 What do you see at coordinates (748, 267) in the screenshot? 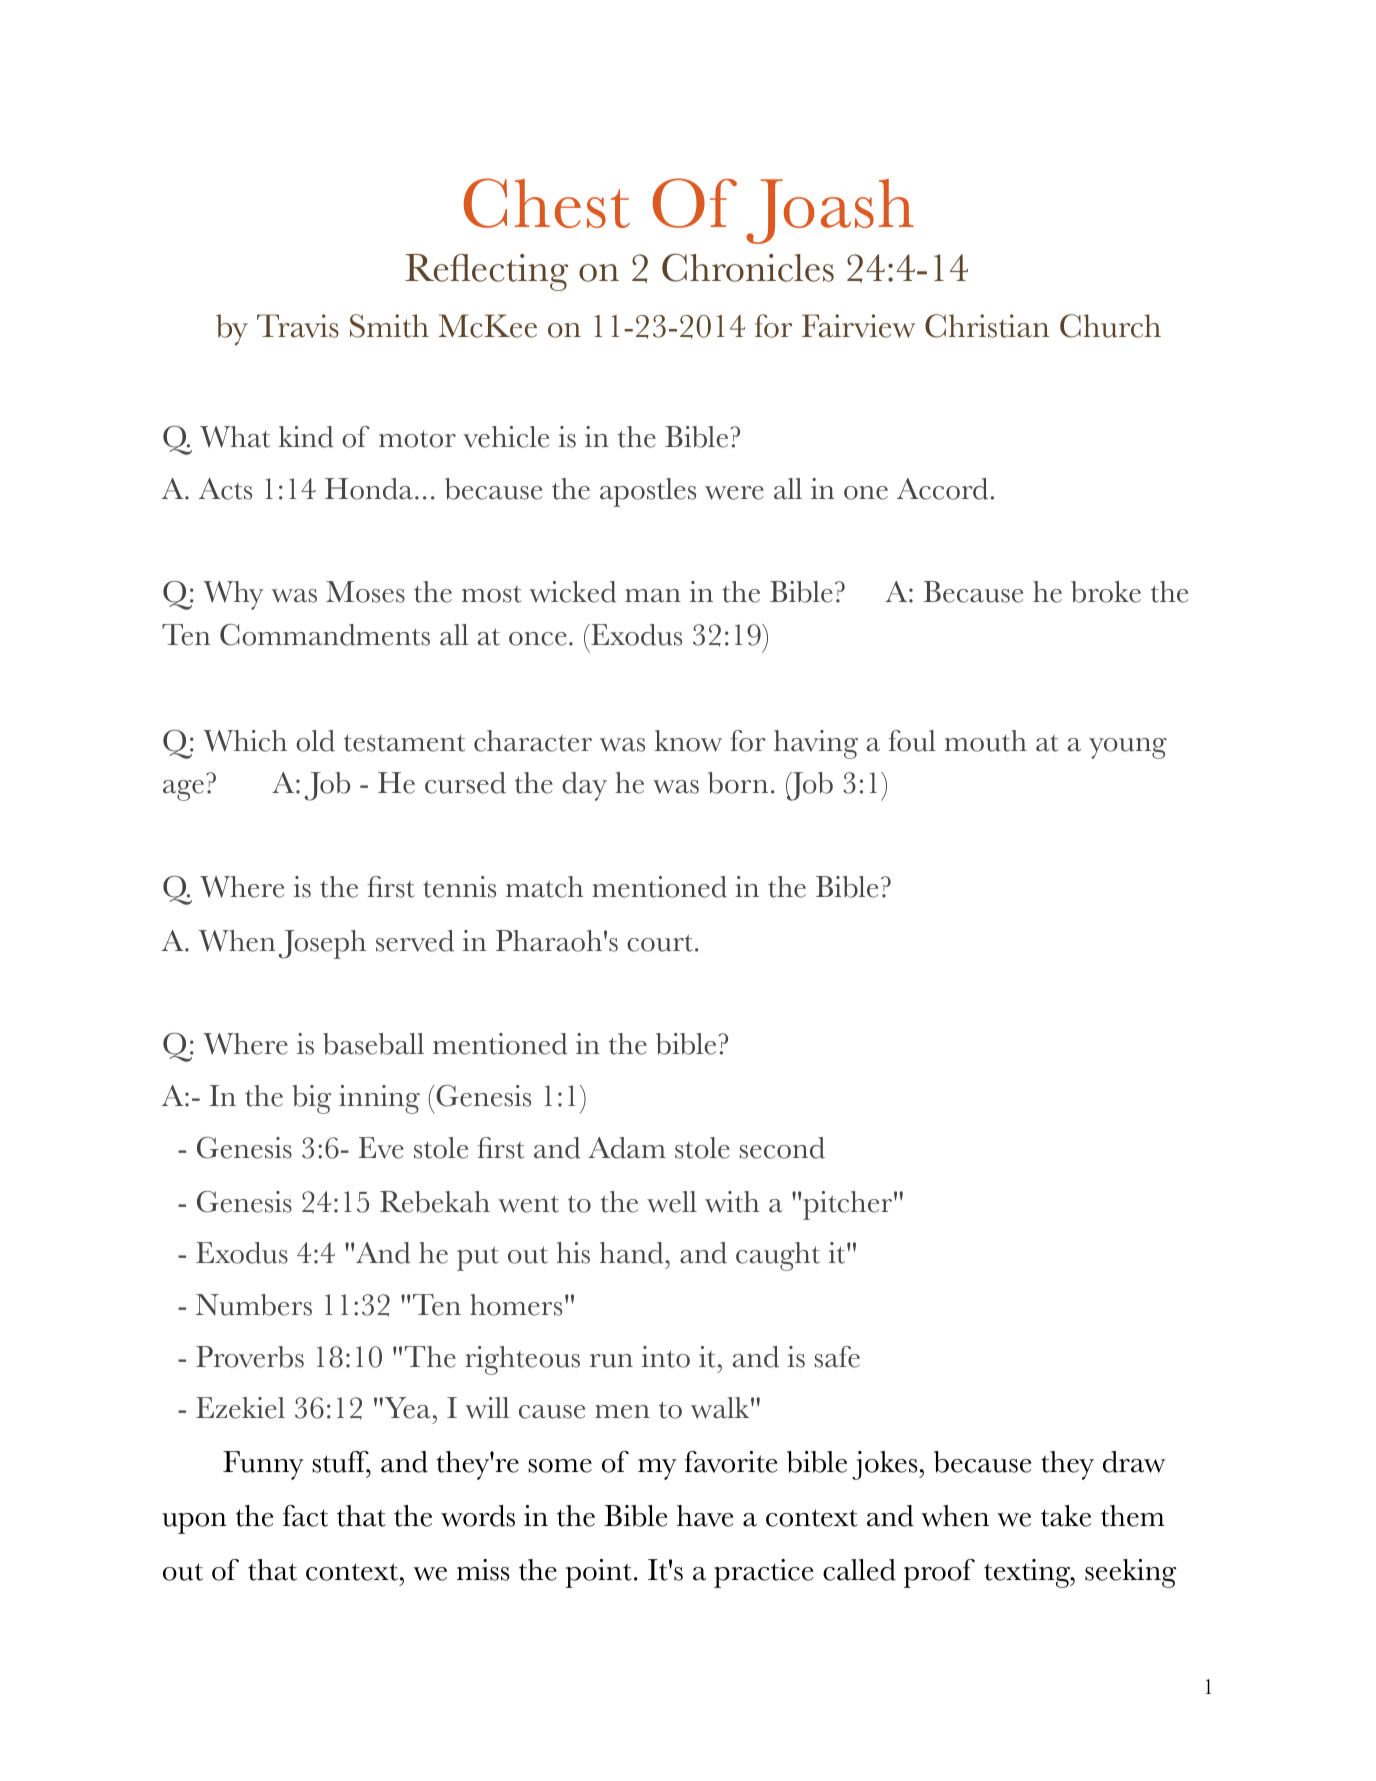
I see `Chronicles` at bounding box center [748, 267].
